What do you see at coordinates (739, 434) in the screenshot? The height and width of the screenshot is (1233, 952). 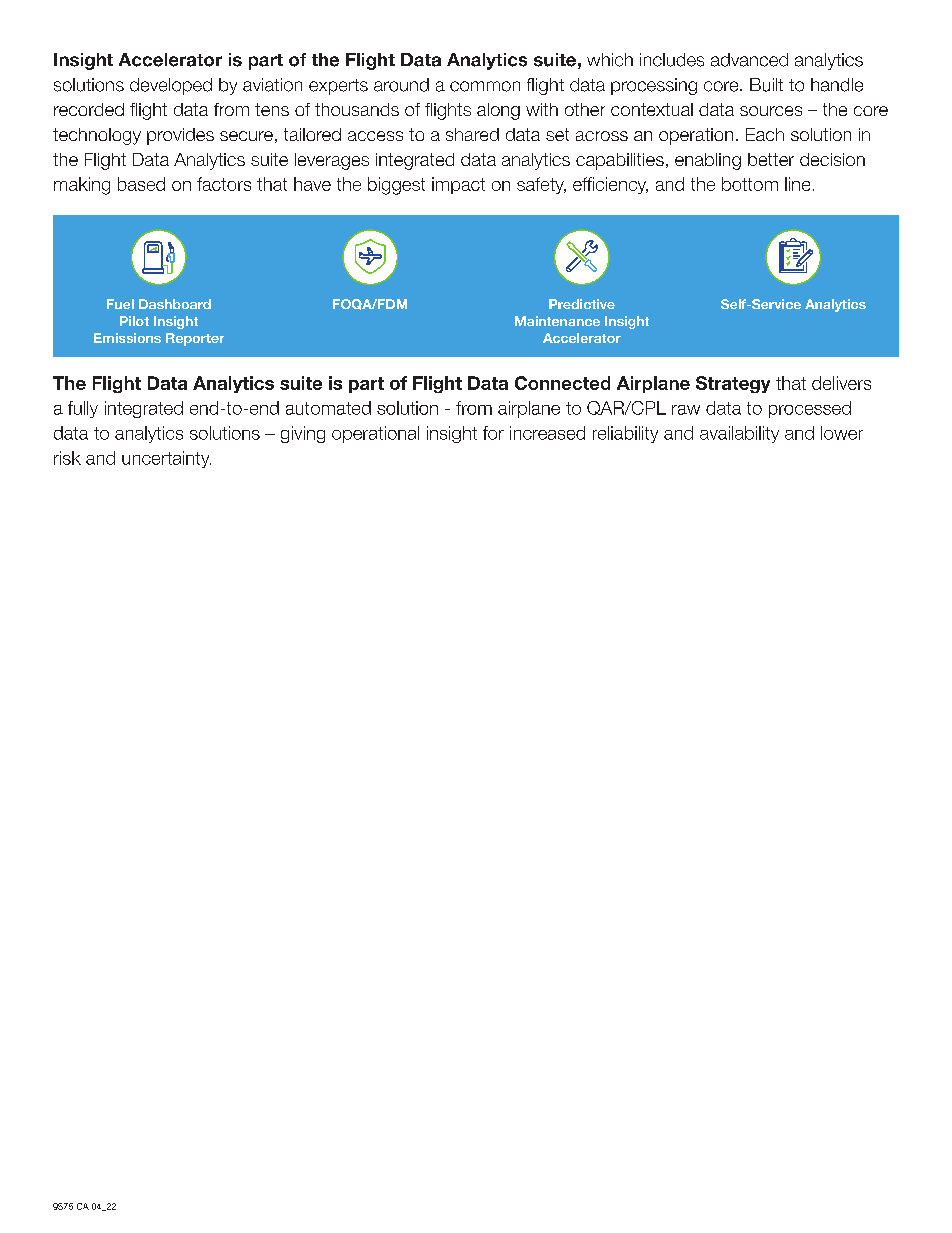 I see `availability` at bounding box center [739, 434].
